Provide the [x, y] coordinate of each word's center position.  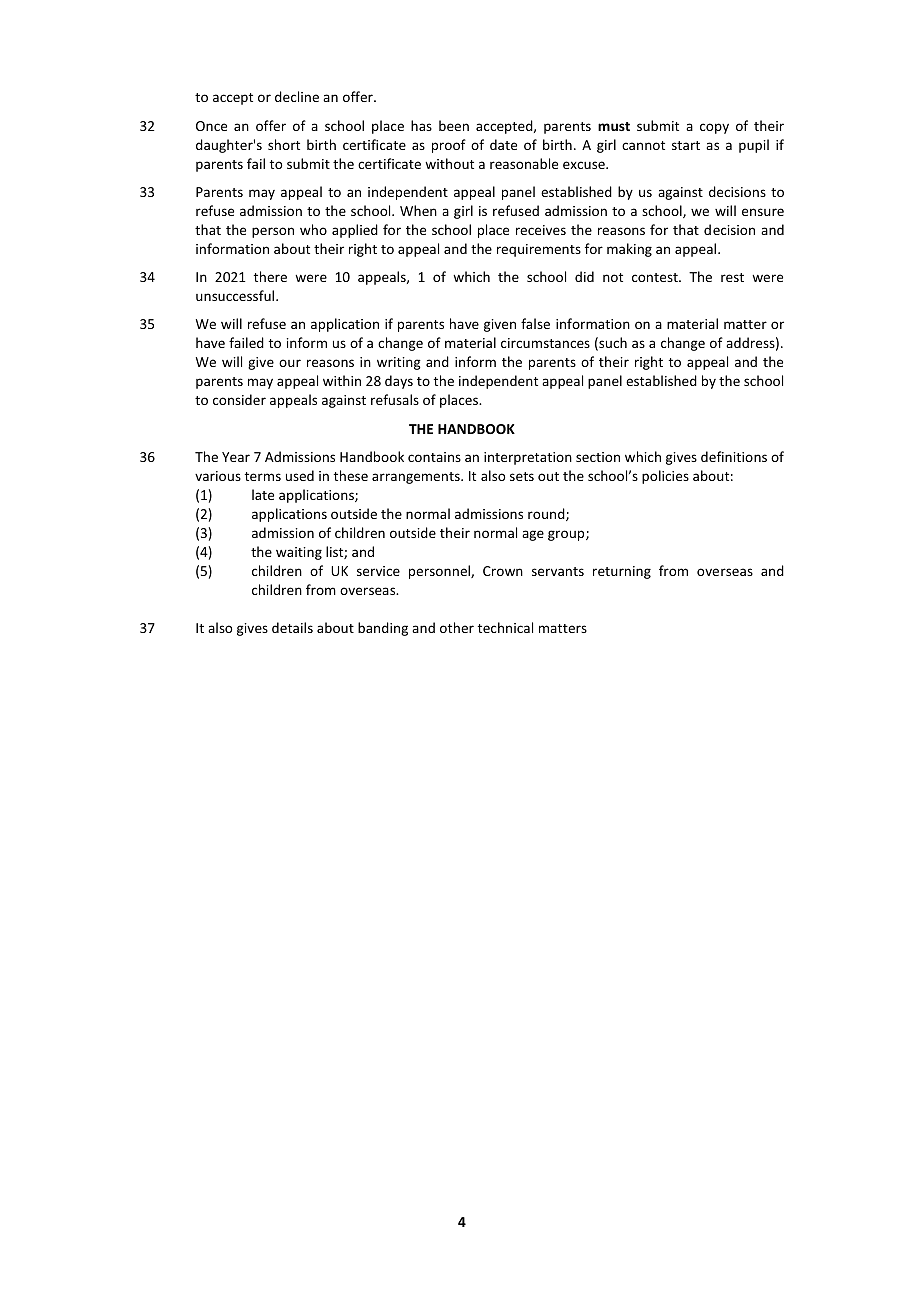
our [290, 363]
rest [732, 277]
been [454, 125]
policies [665, 477]
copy [714, 128]
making [629, 250]
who [313, 229]
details [292, 627]
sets [522, 476]
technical [505, 627]
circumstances [545, 343]
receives [541, 230]
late [263, 494]
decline [297, 96]
